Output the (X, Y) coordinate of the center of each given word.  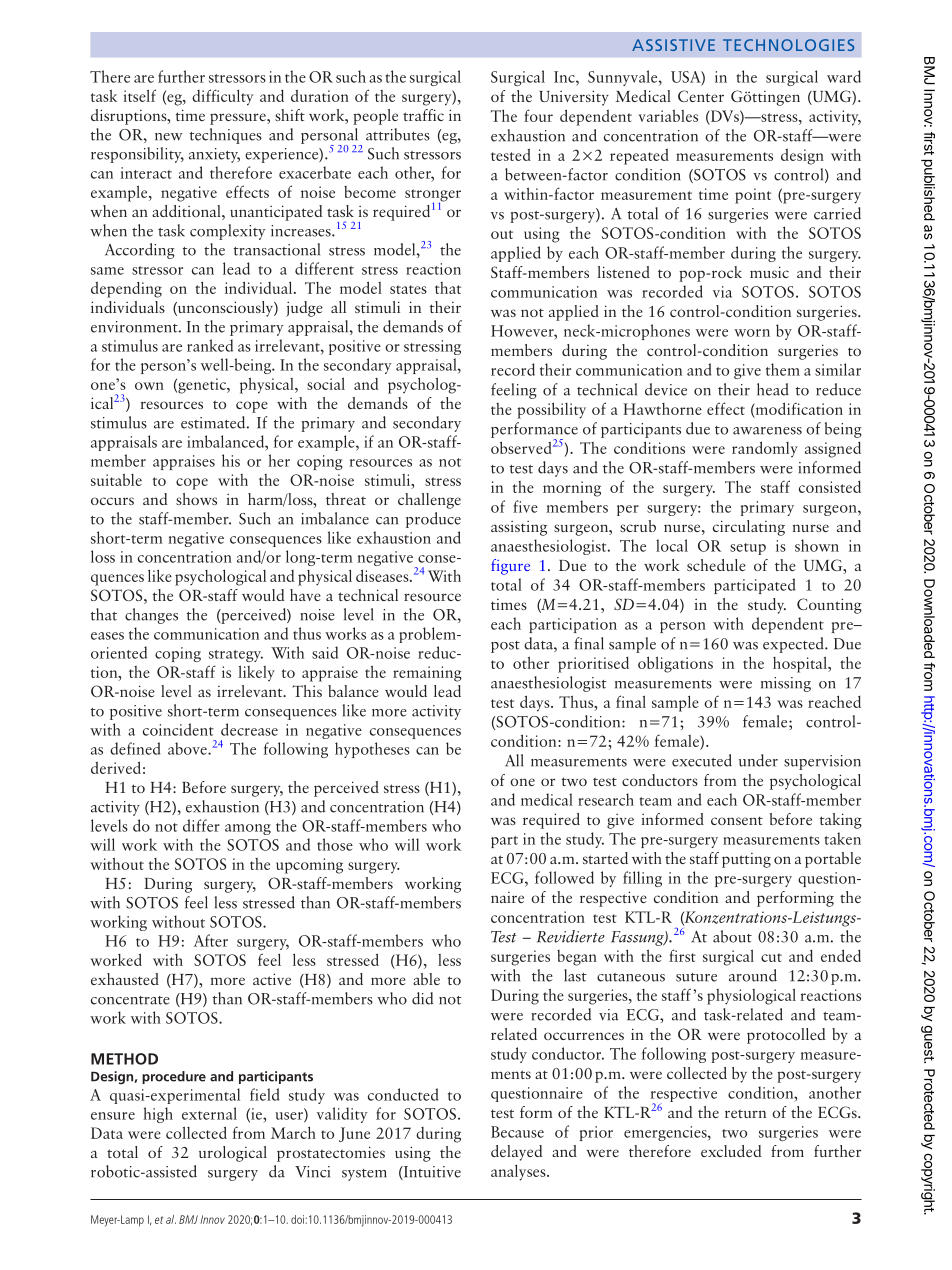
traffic (423, 115)
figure (510, 567)
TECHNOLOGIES (788, 45)
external (209, 1113)
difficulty (222, 97)
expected (794, 645)
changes (151, 616)
